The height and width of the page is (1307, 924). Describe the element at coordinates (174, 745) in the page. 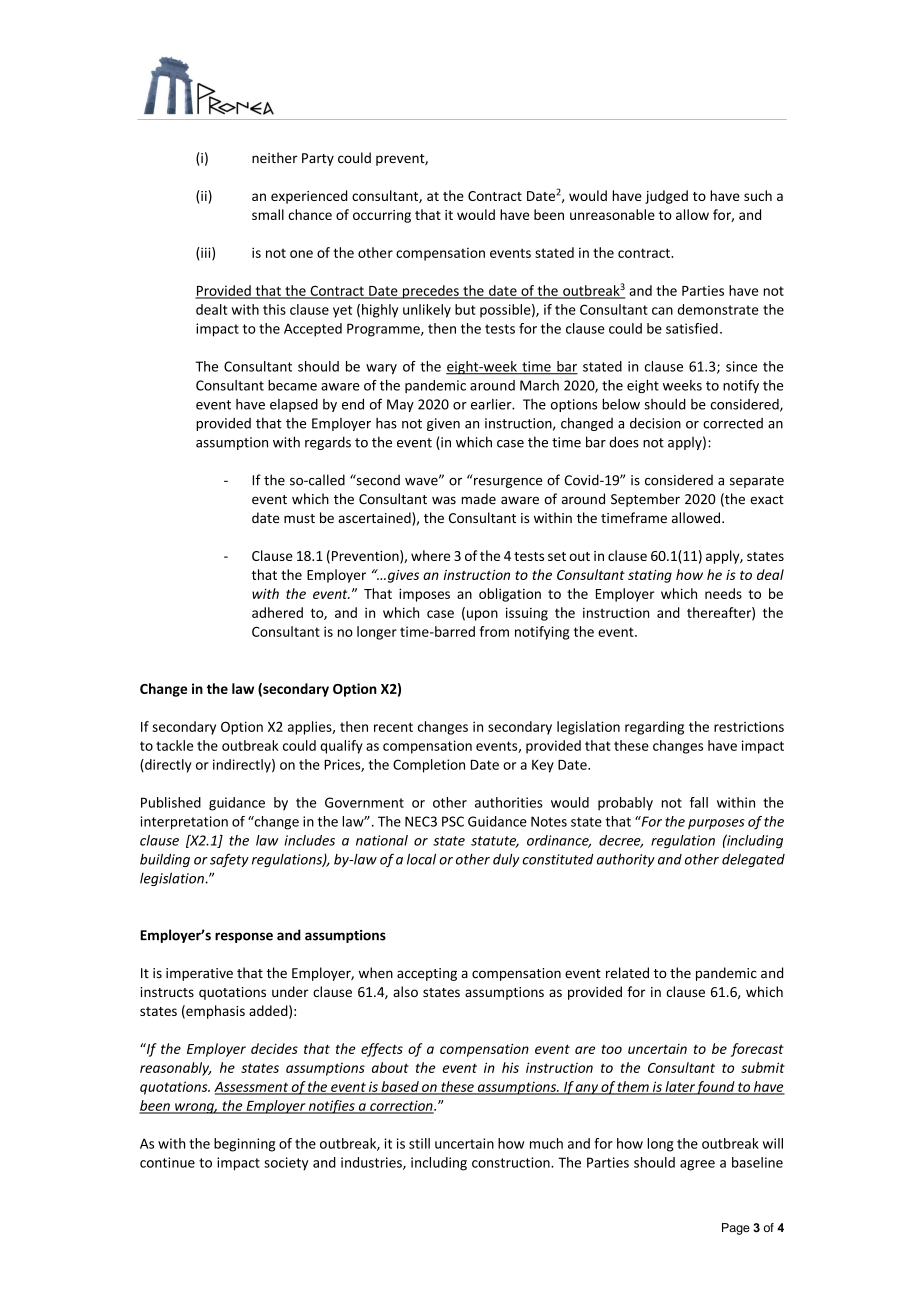

I see `tackle` at that location.
